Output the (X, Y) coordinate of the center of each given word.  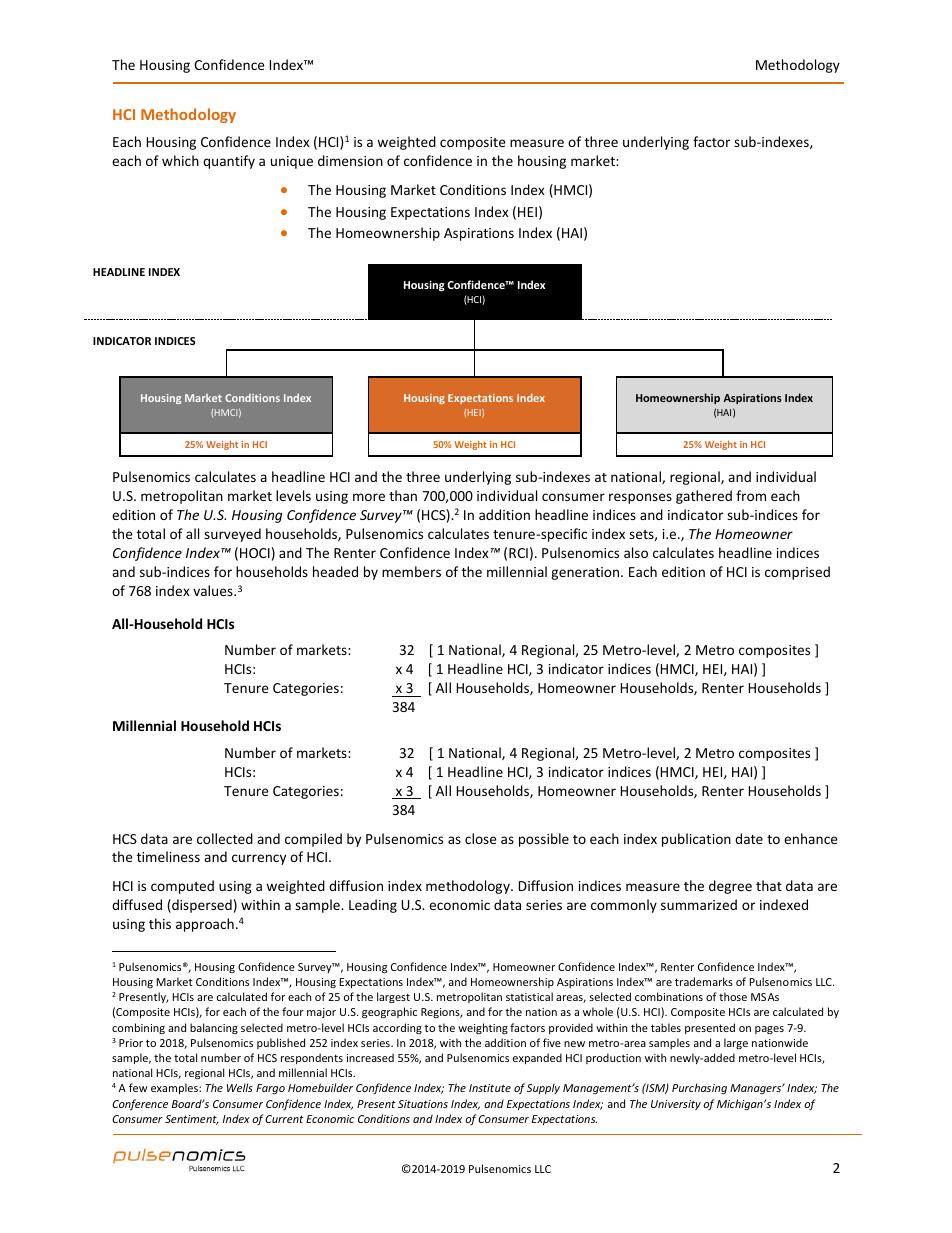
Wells (240, 1087)
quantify (229, 162)
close (481, 838)
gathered (704, 497)
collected (225, 838)
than (403, 495)
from (751, 495)
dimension (350, 160)
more (369, 497)
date (749, 838)
